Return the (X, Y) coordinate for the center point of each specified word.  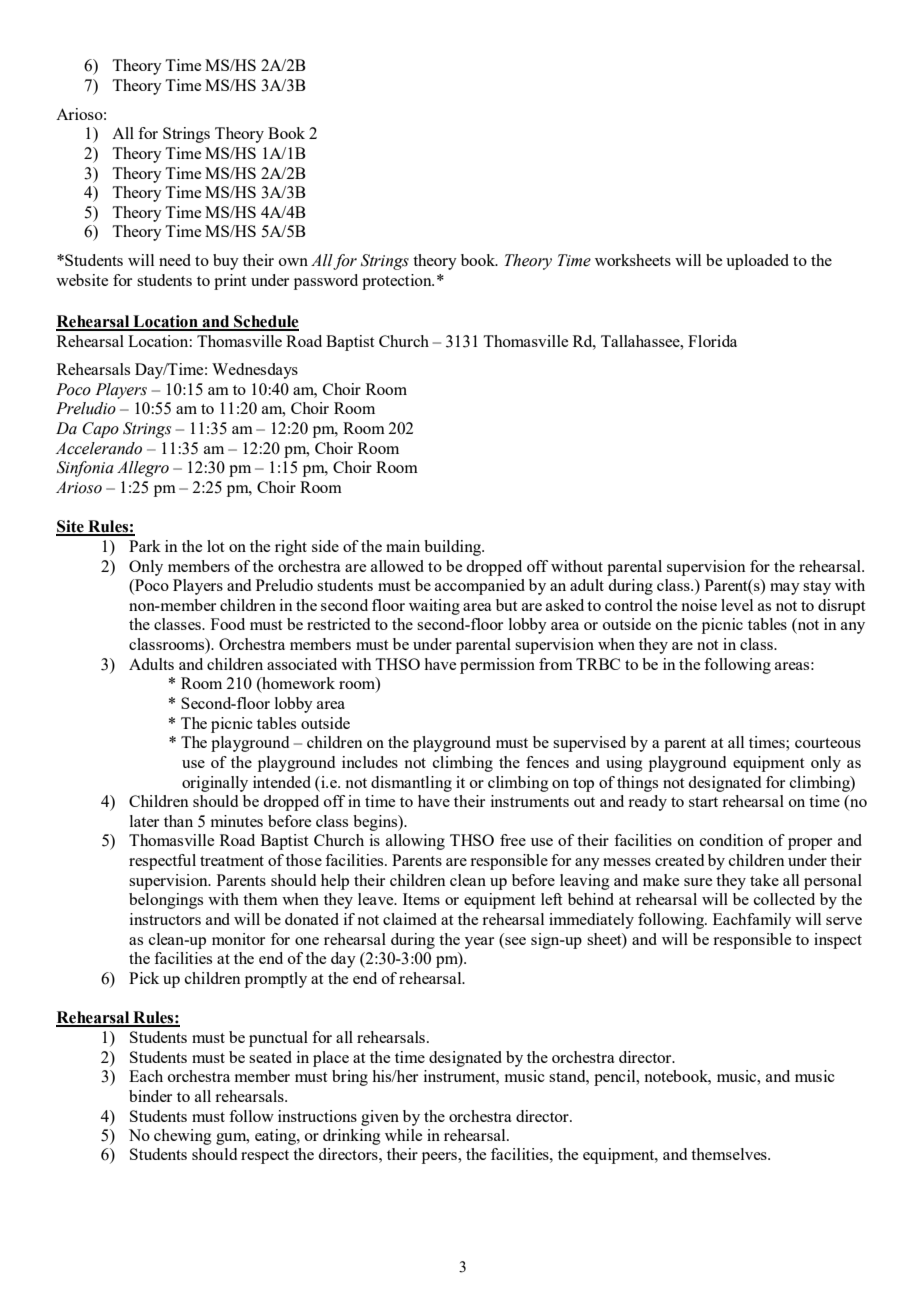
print (230, 282)
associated (302, 664)
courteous (828, 743)
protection (398, 282)
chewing (183, 1137)
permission (497, 666)
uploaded (757, 262)
